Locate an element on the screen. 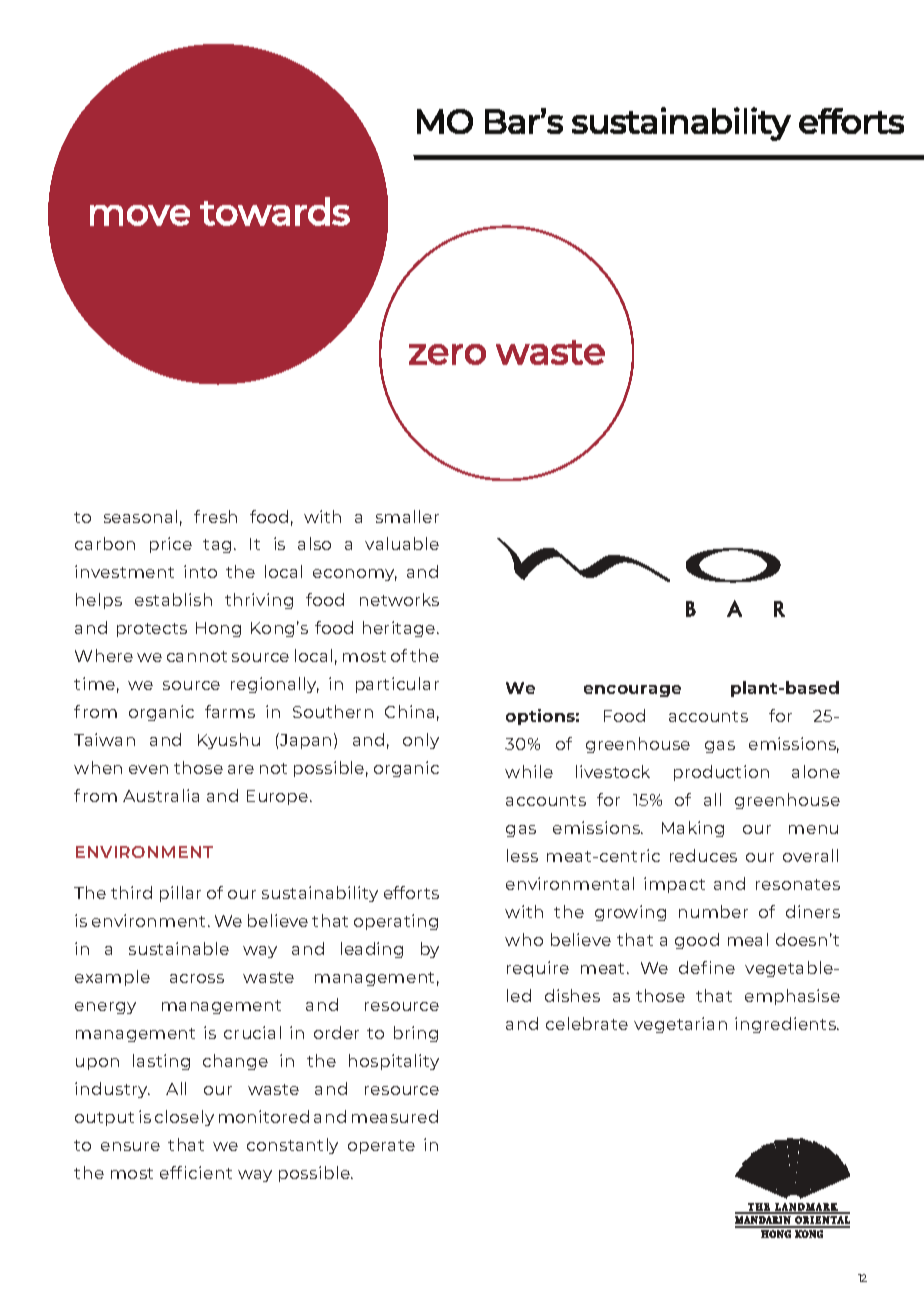 The image size is (924, 1308). smaller is located at coordinates (407, 516).
